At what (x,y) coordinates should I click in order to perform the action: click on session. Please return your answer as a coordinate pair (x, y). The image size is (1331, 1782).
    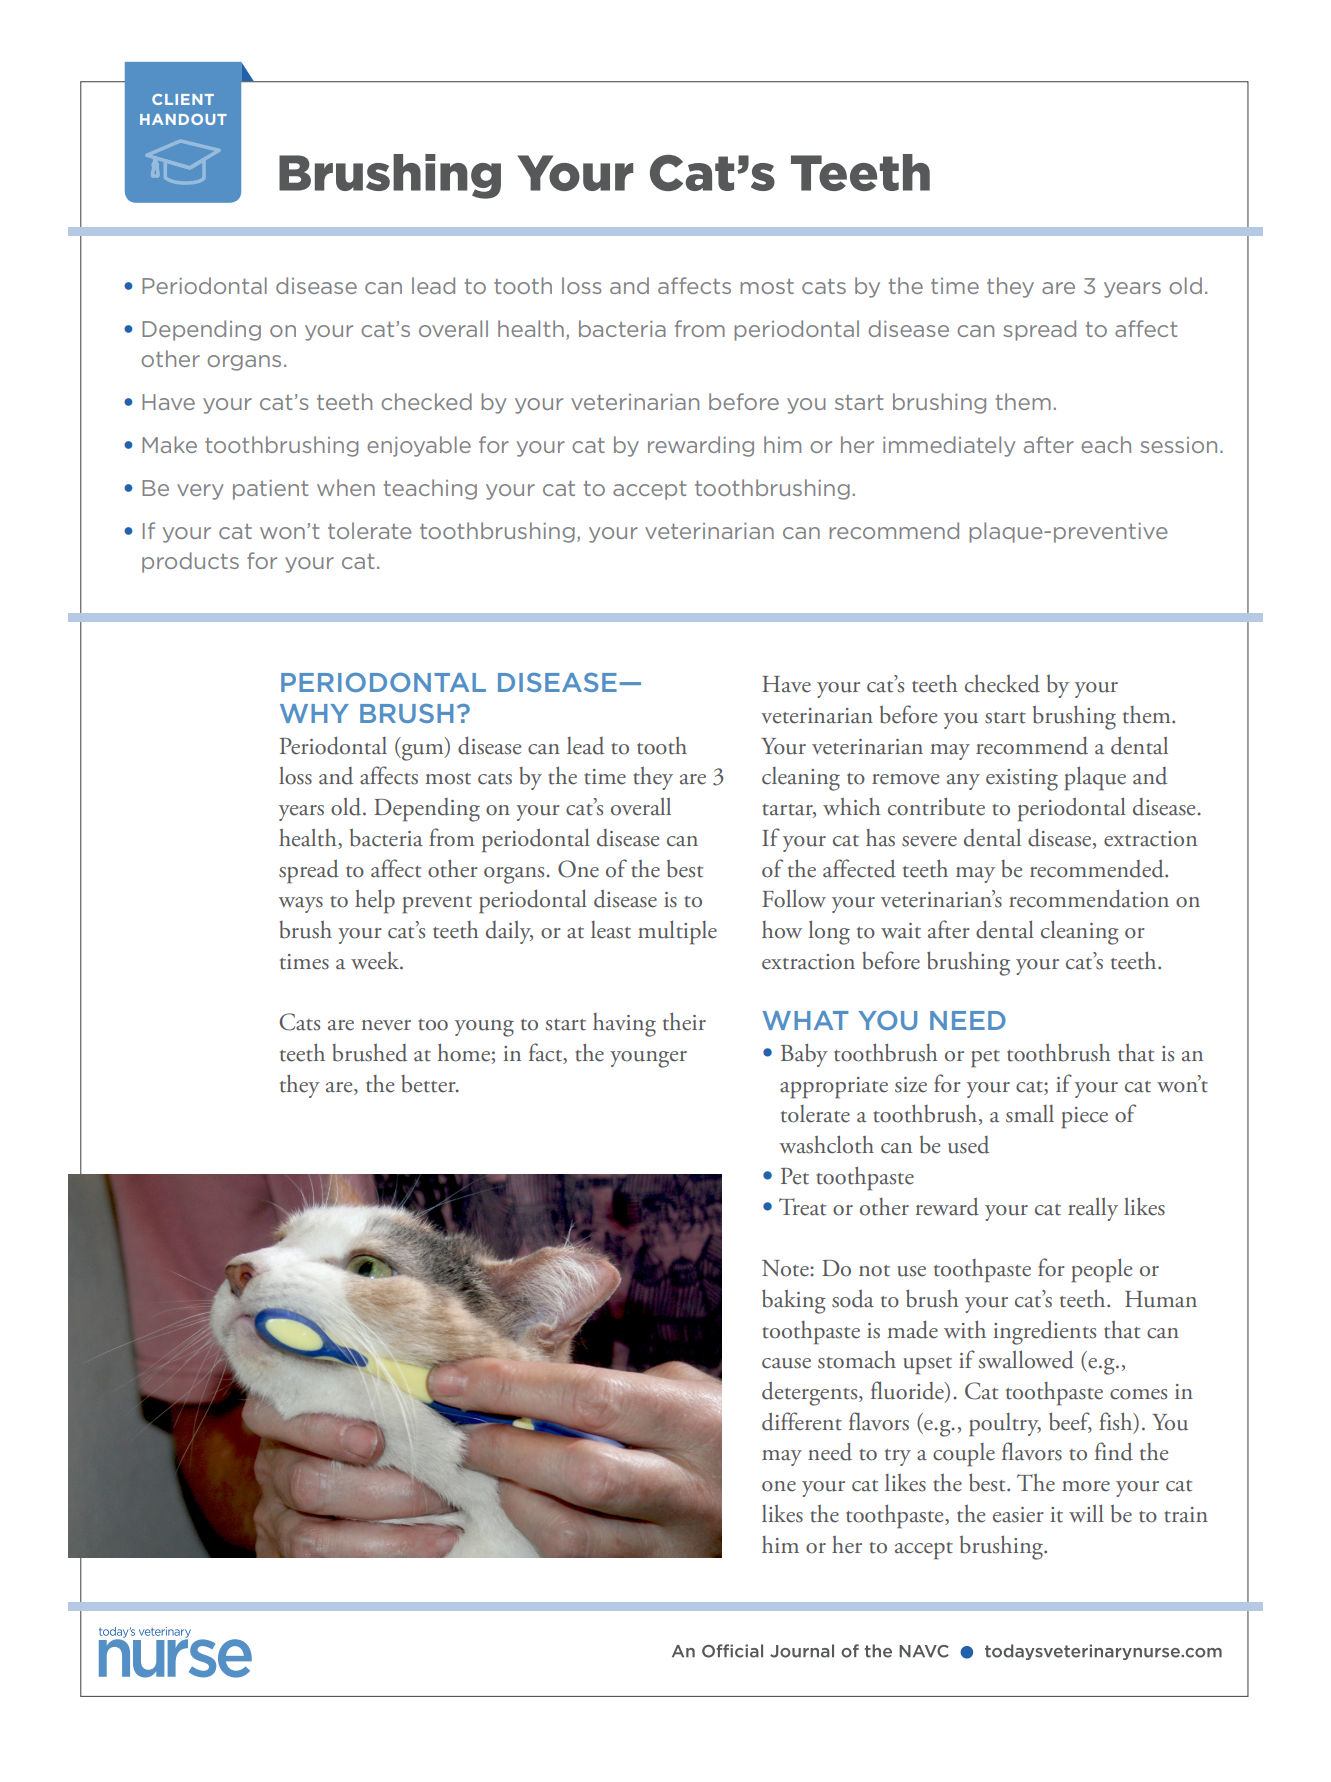
    Looking at the image, I should click on (1178, 445).
